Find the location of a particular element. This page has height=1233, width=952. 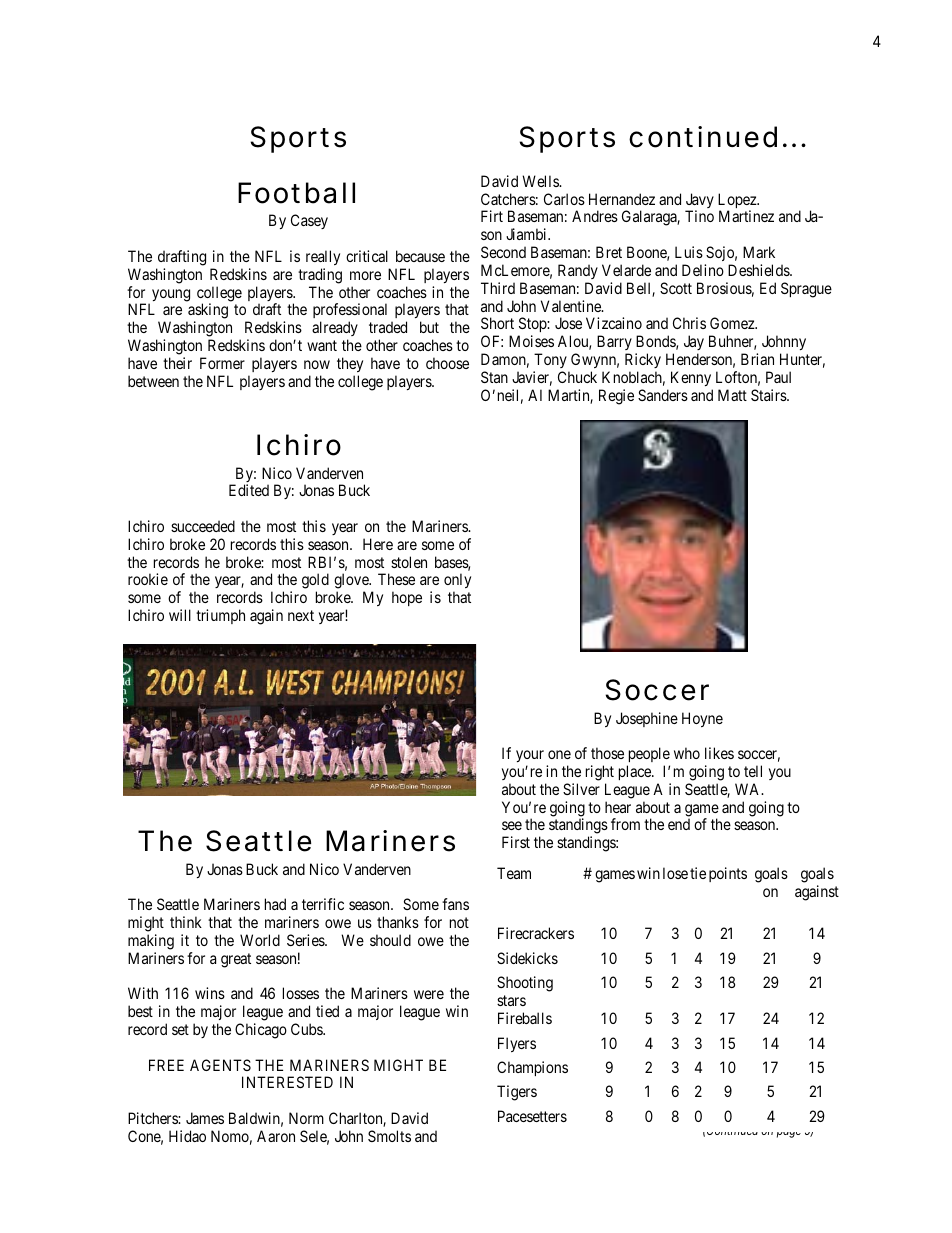

succeeded is located at coordinates (203, 526).
